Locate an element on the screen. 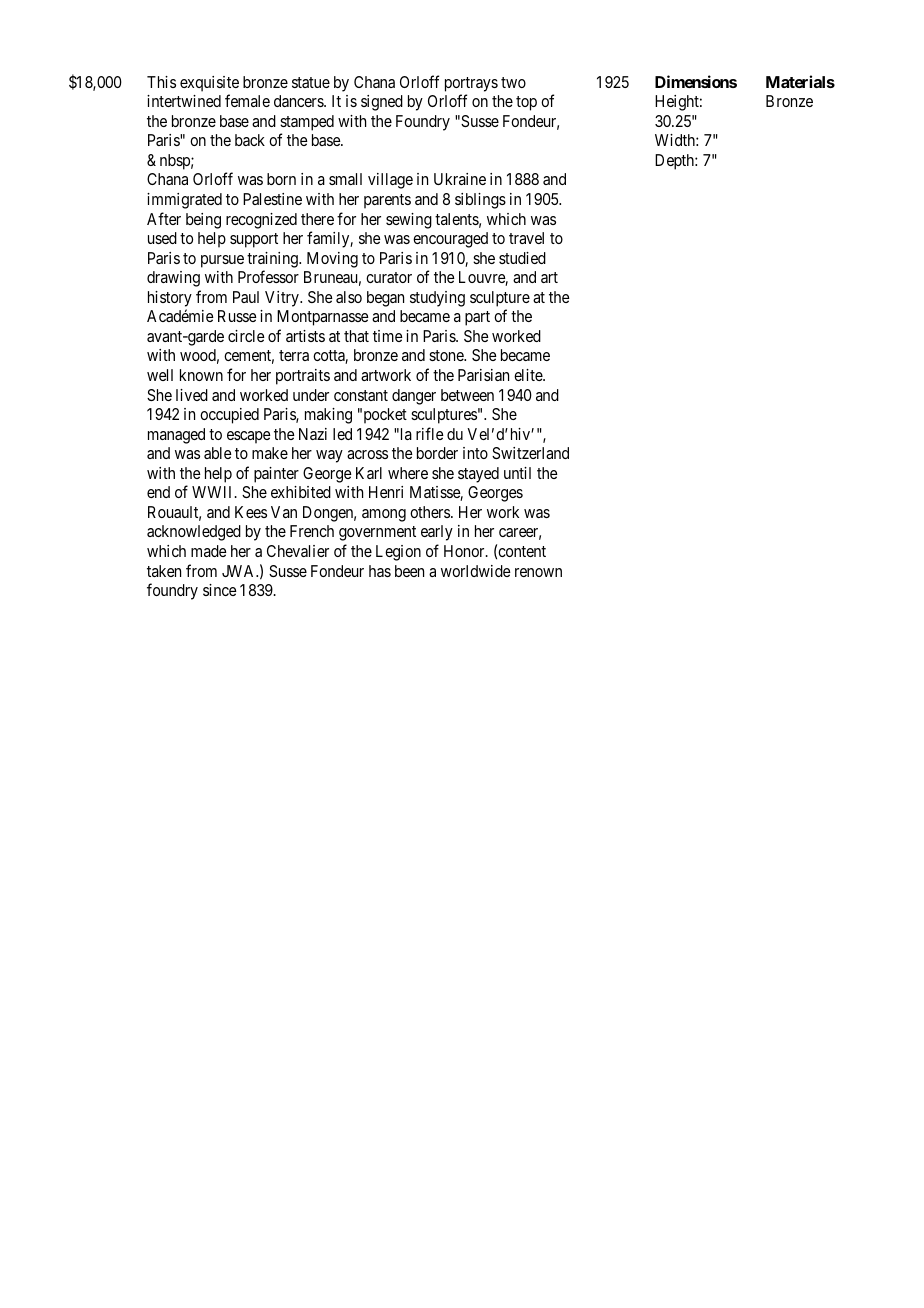 The width and height of the screenshot is (924, 1308). signed is located at coordinates (382, 103).
